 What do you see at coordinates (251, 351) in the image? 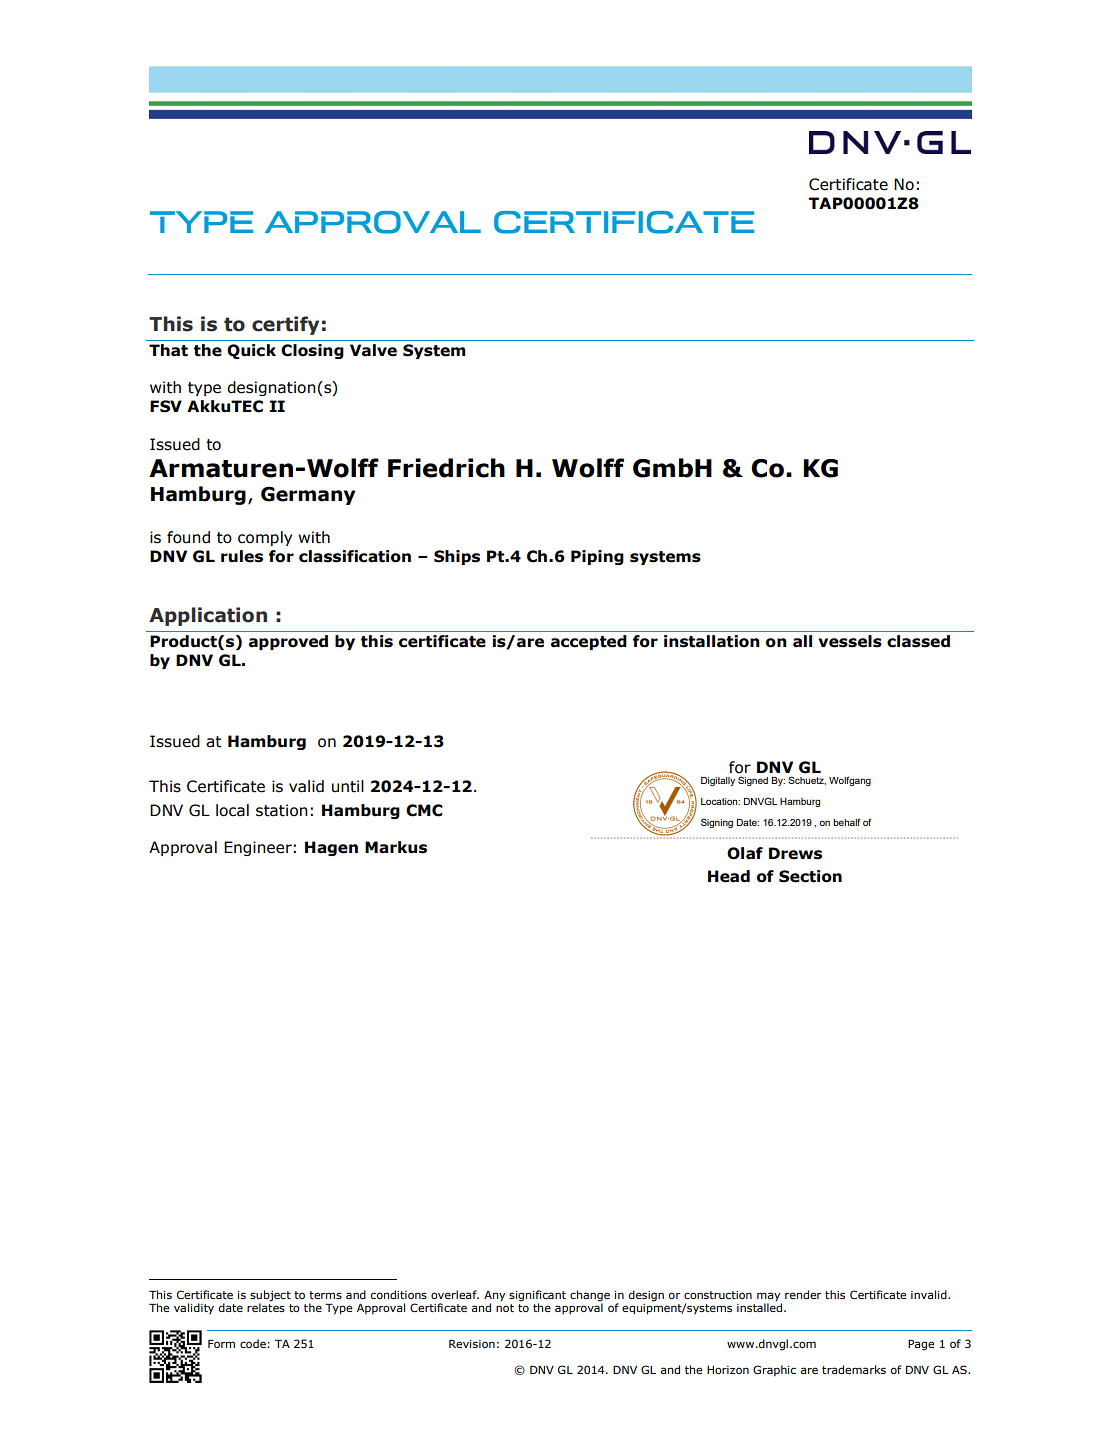
I see `Quick` at bounding box center [251, 351].
